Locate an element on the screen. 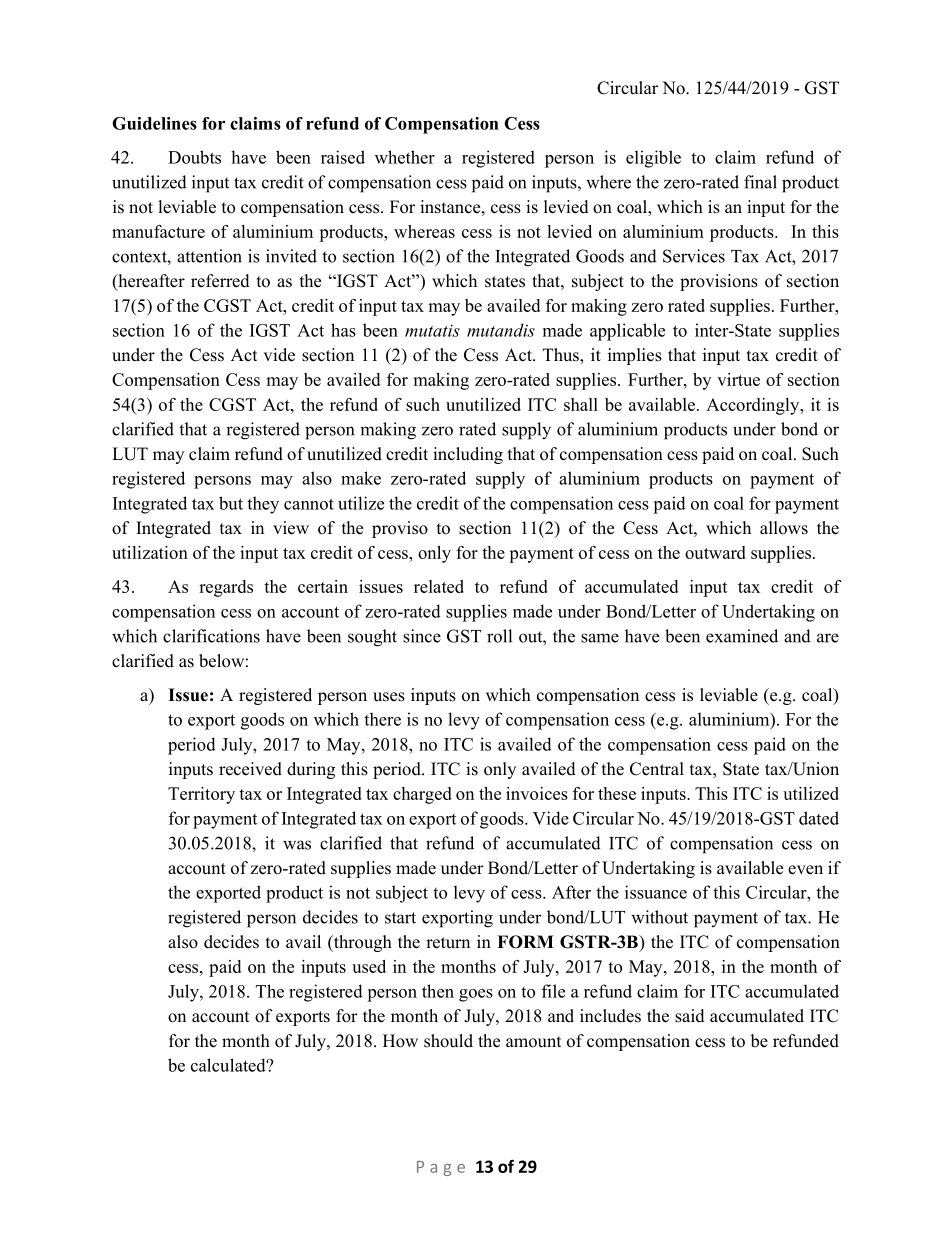 The image size is (952, 1233). including is located at coordinates (468, 455).
